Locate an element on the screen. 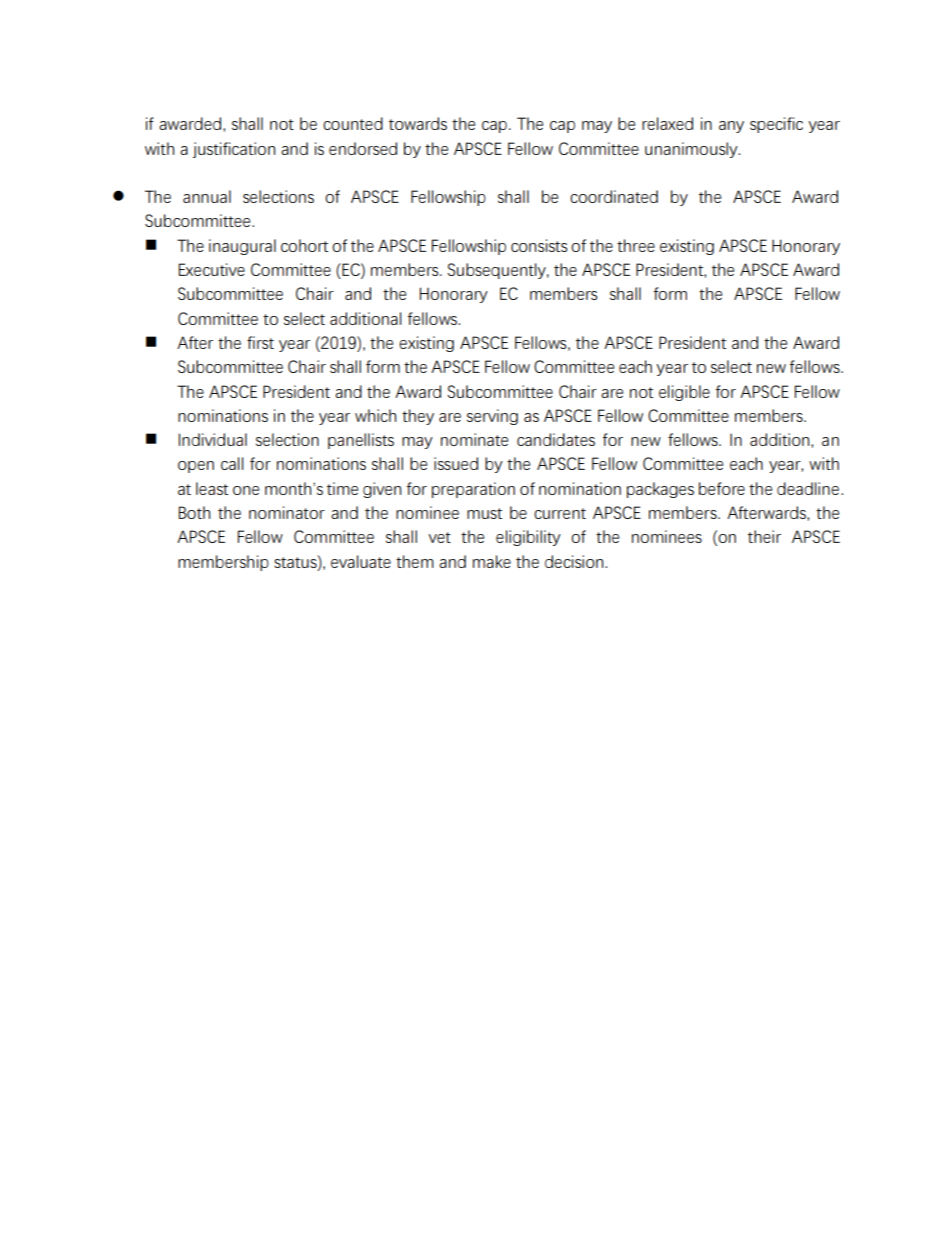 The image size is (952, 1233). before is located at coordinates (722, 488).
